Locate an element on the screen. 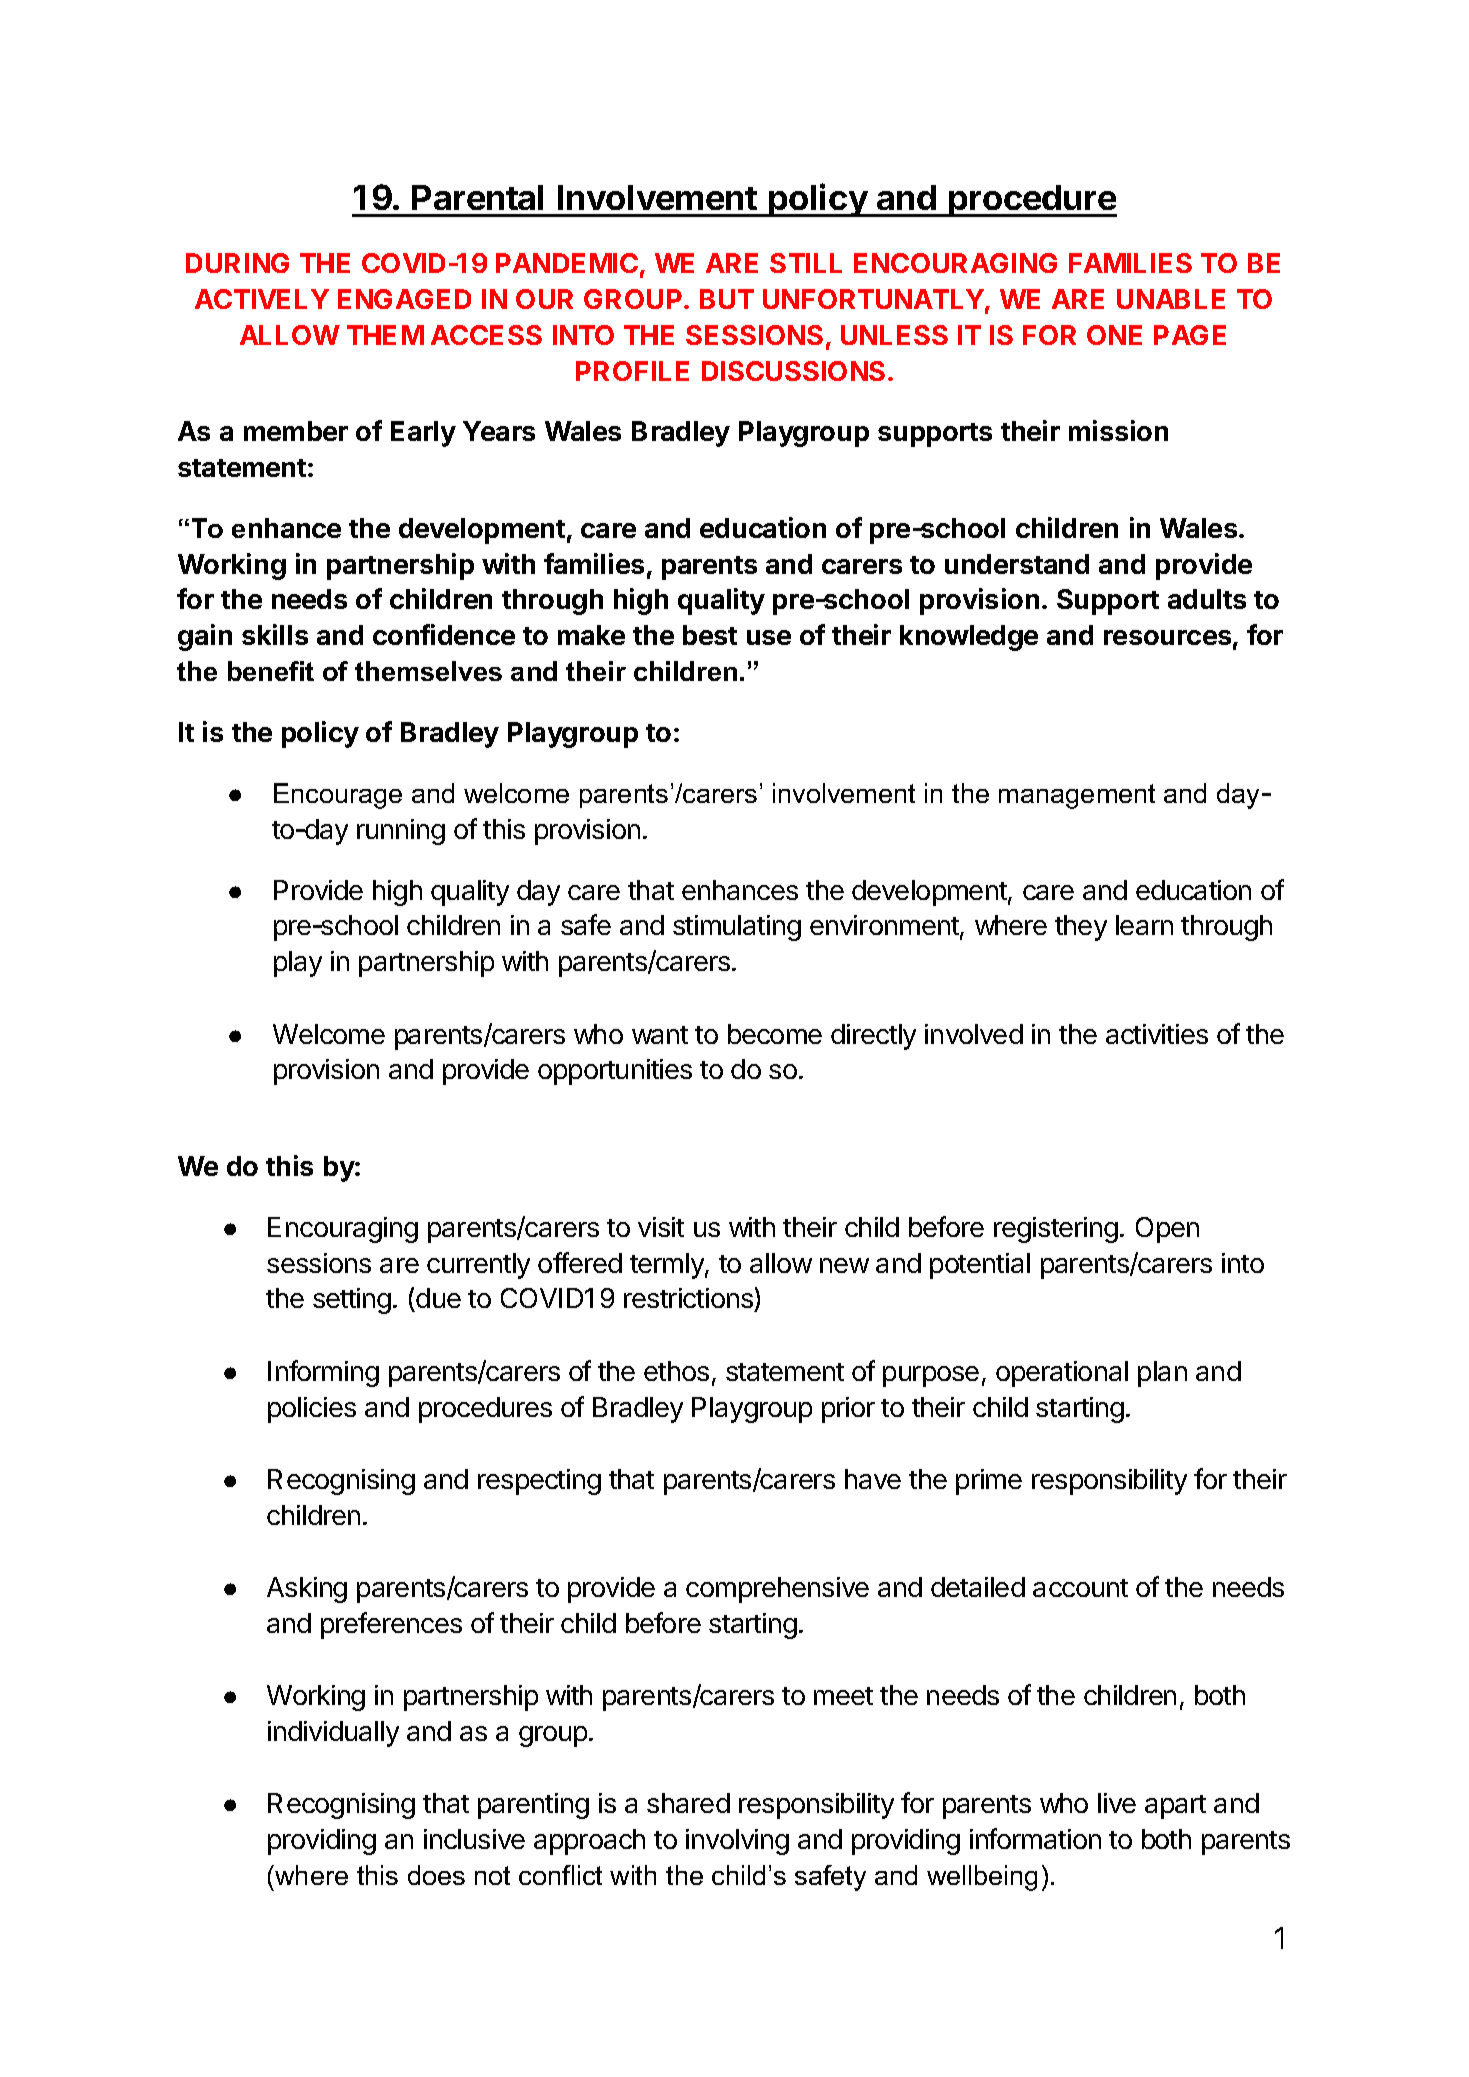  ACTIVELY is located at coordinates (262, 299).
